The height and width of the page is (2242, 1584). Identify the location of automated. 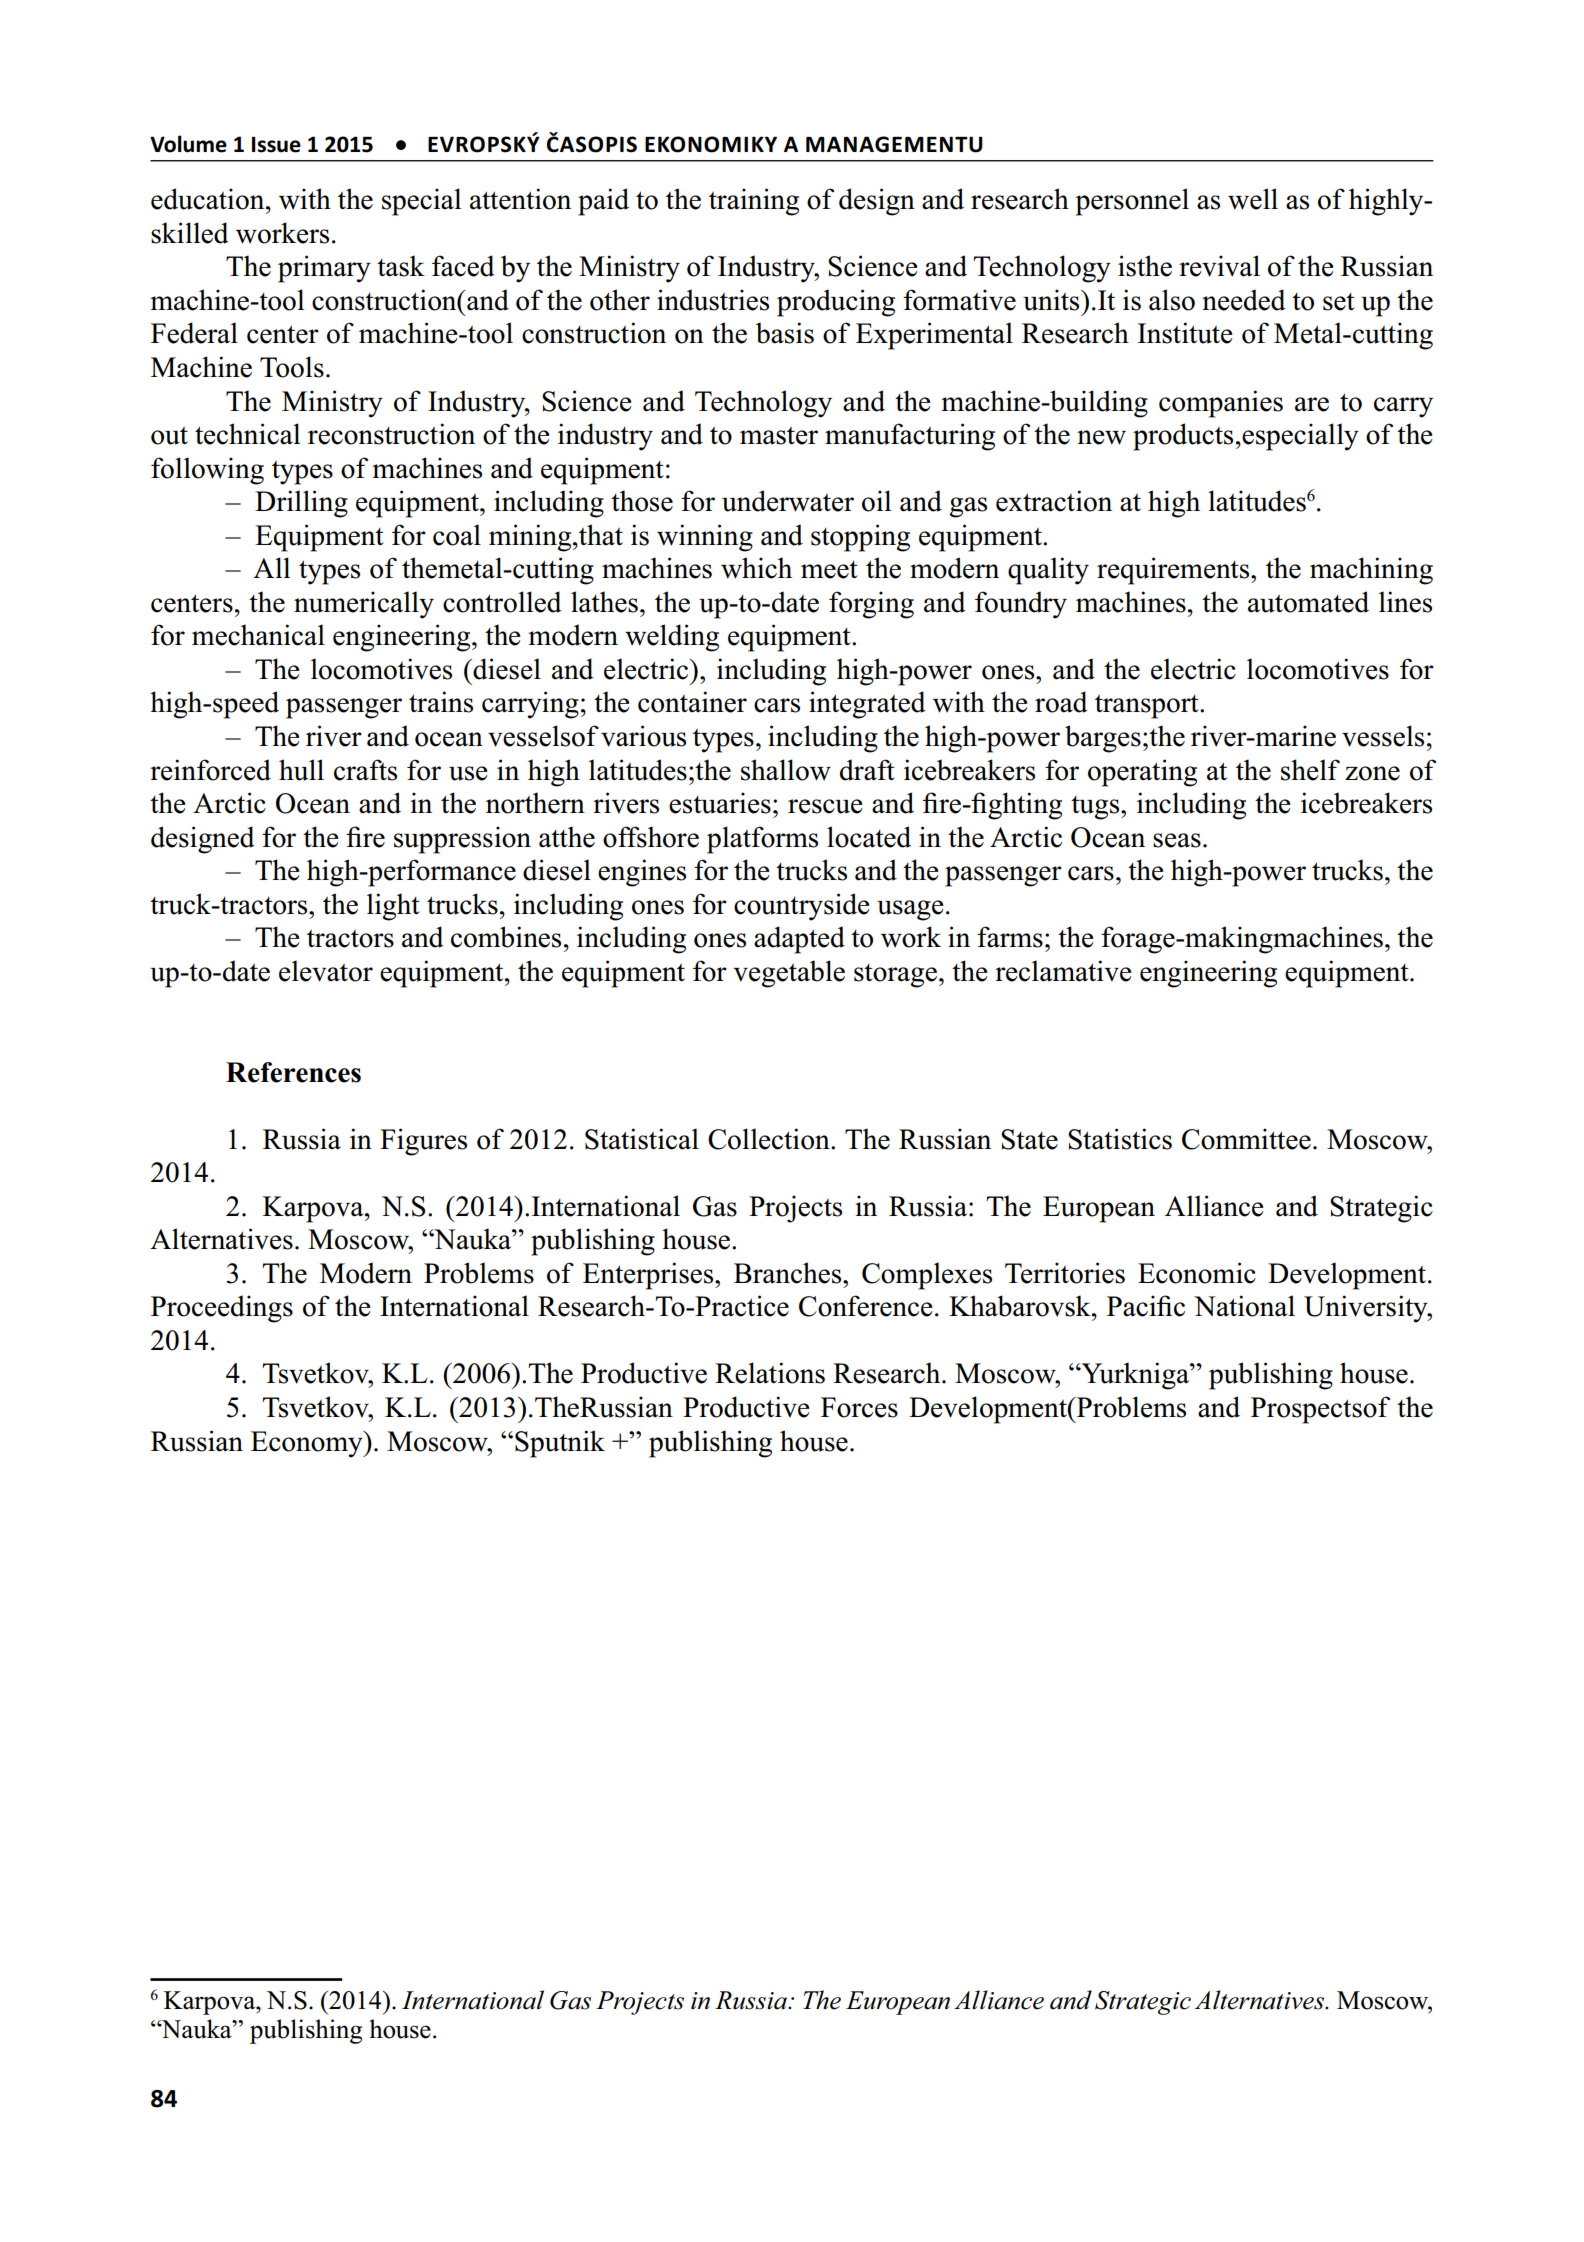
(1308, 602).
